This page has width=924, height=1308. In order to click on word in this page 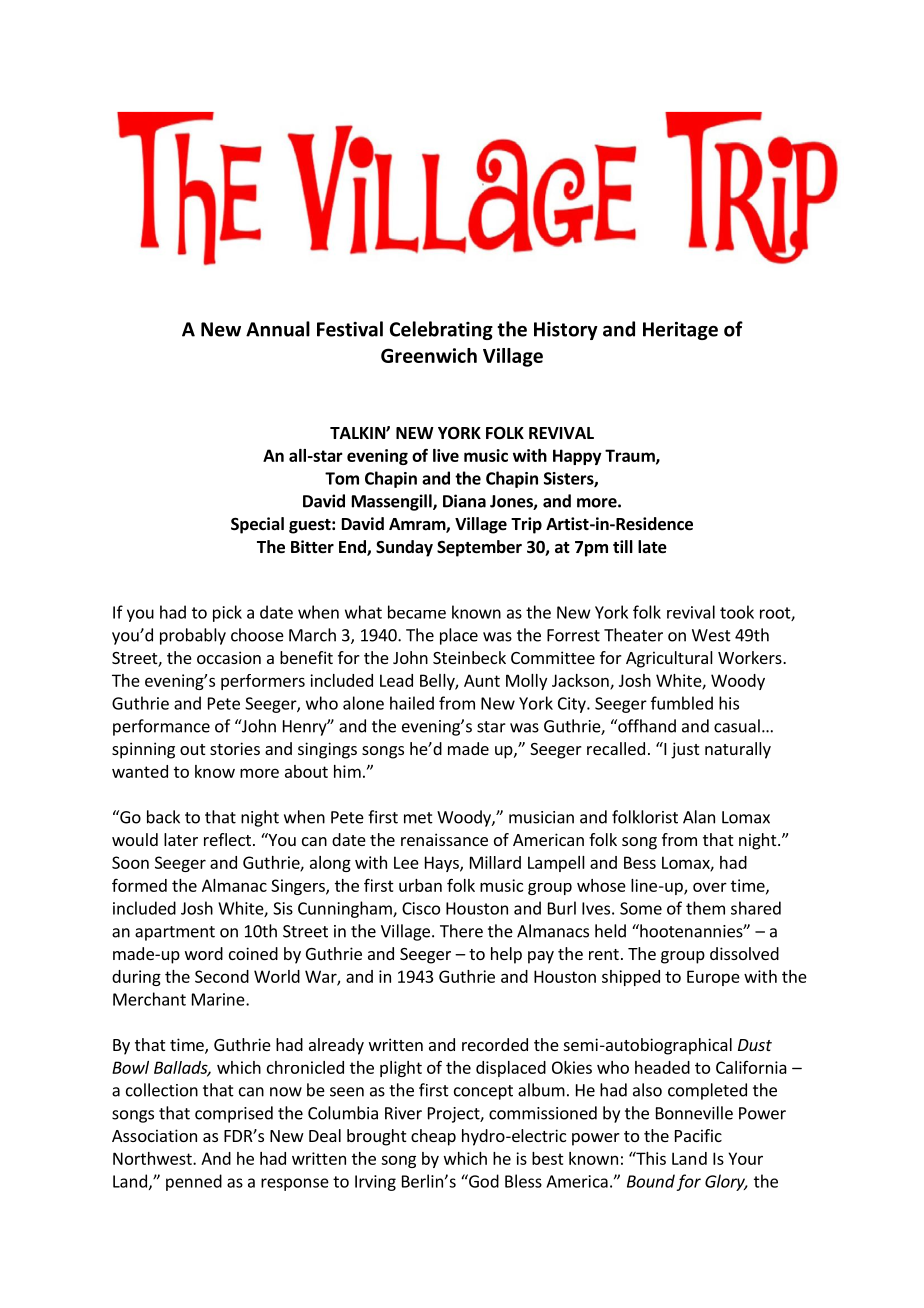, I will do `click(204, 953)`.
